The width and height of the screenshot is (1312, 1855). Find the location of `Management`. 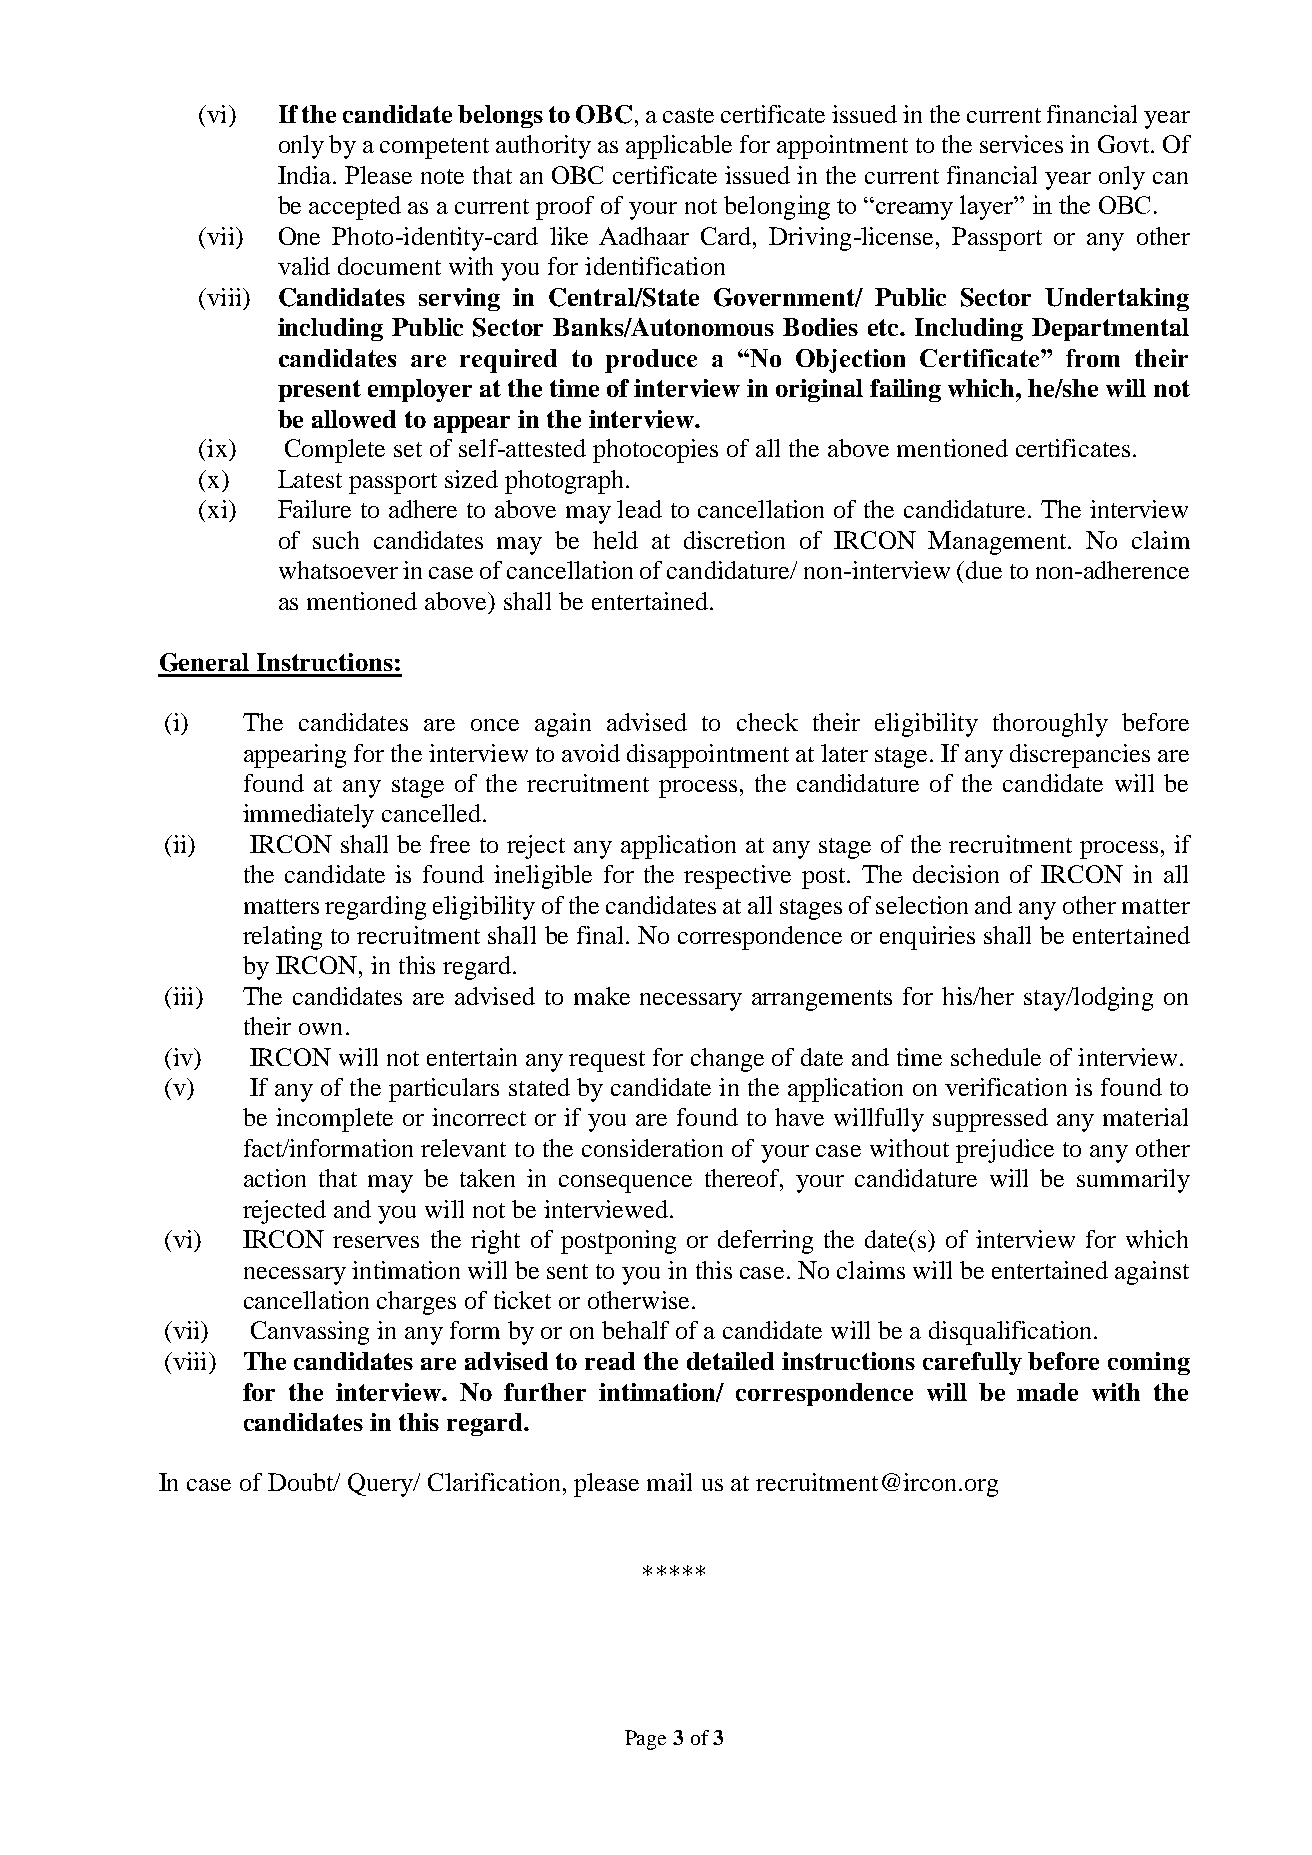

Management is located at coordinates (999, 543).
